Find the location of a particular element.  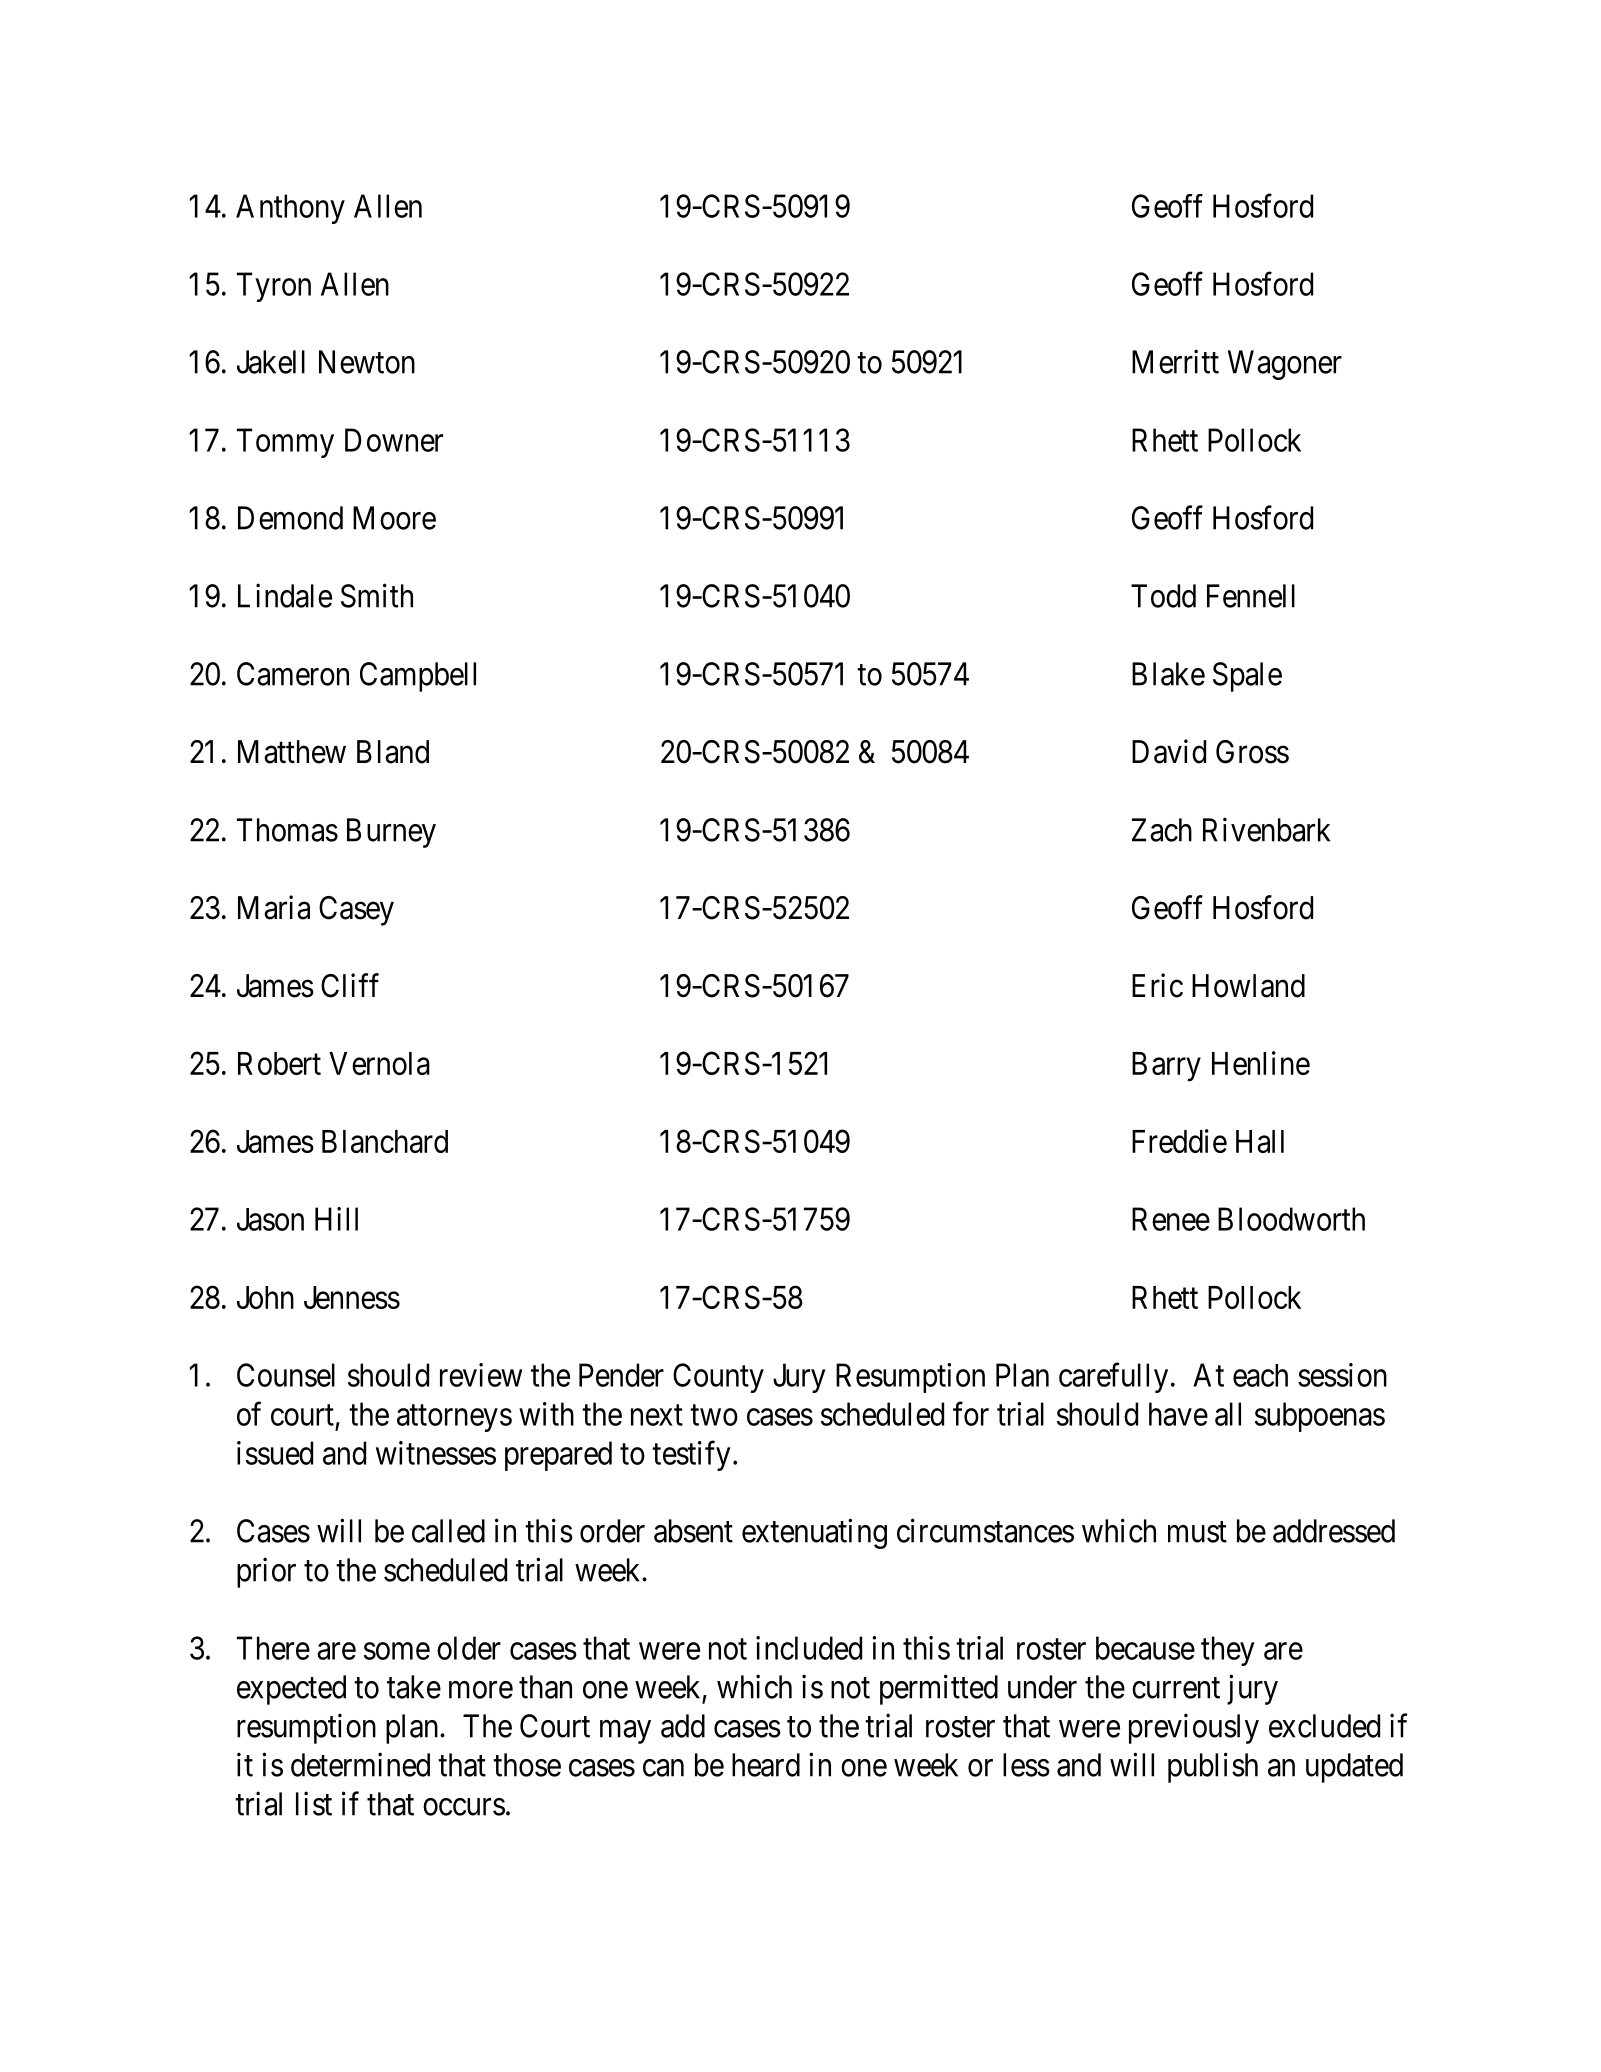

Wagoner is located at coordinates (1285, 365).
